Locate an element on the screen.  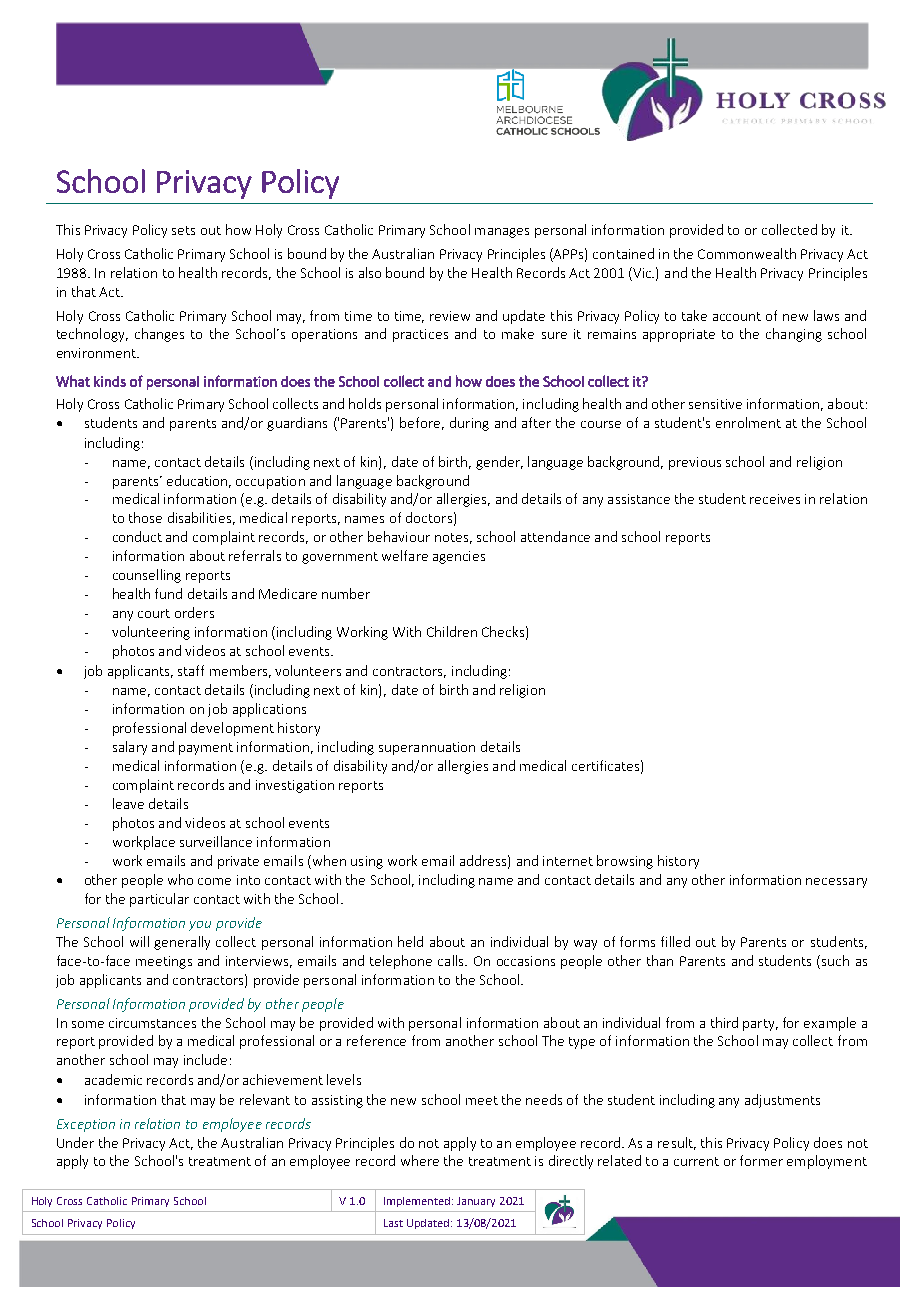
former is located at coordinates (761, 1160).
